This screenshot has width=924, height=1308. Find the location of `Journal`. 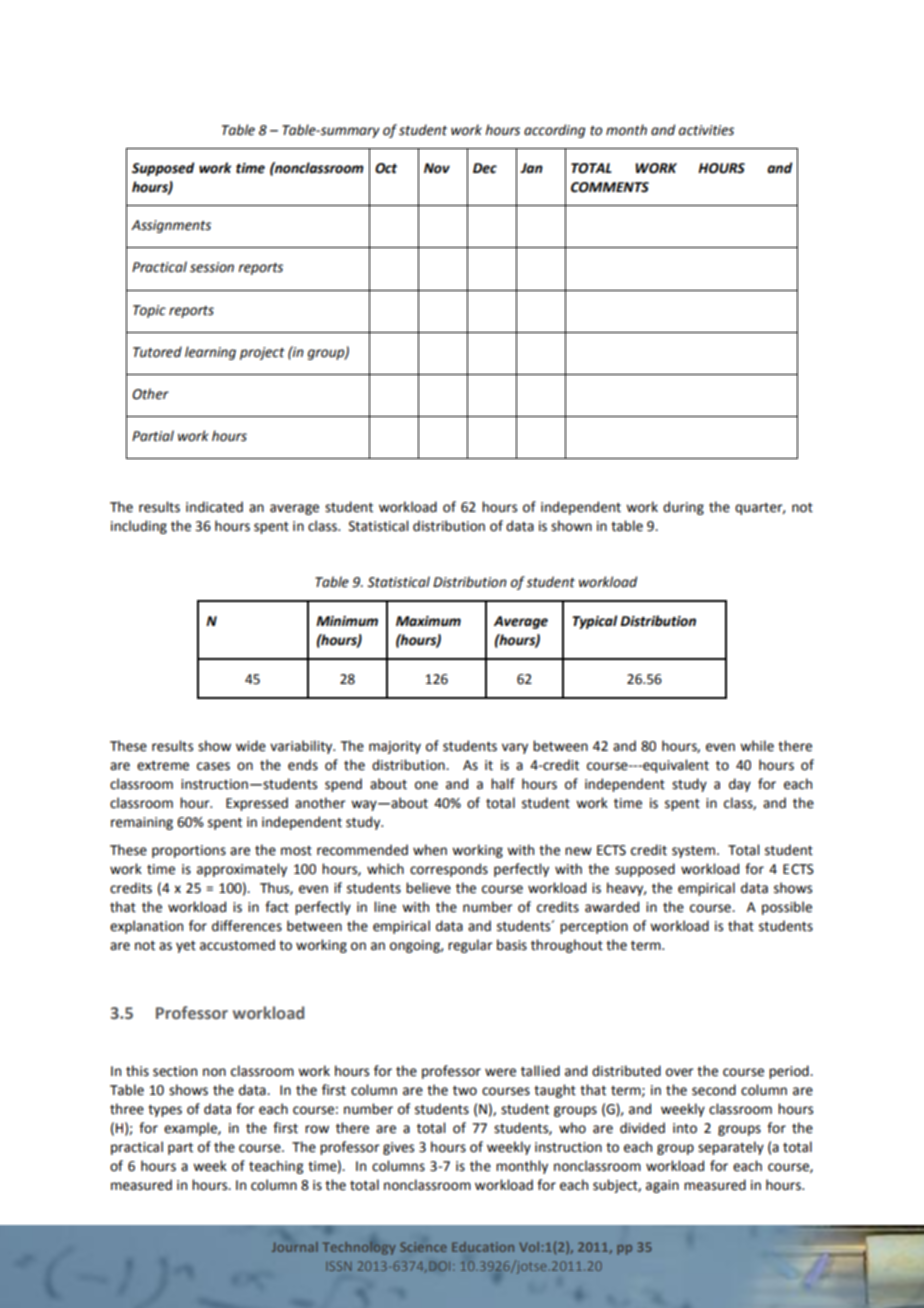

Journal is located at coordinates (295, 1247).
